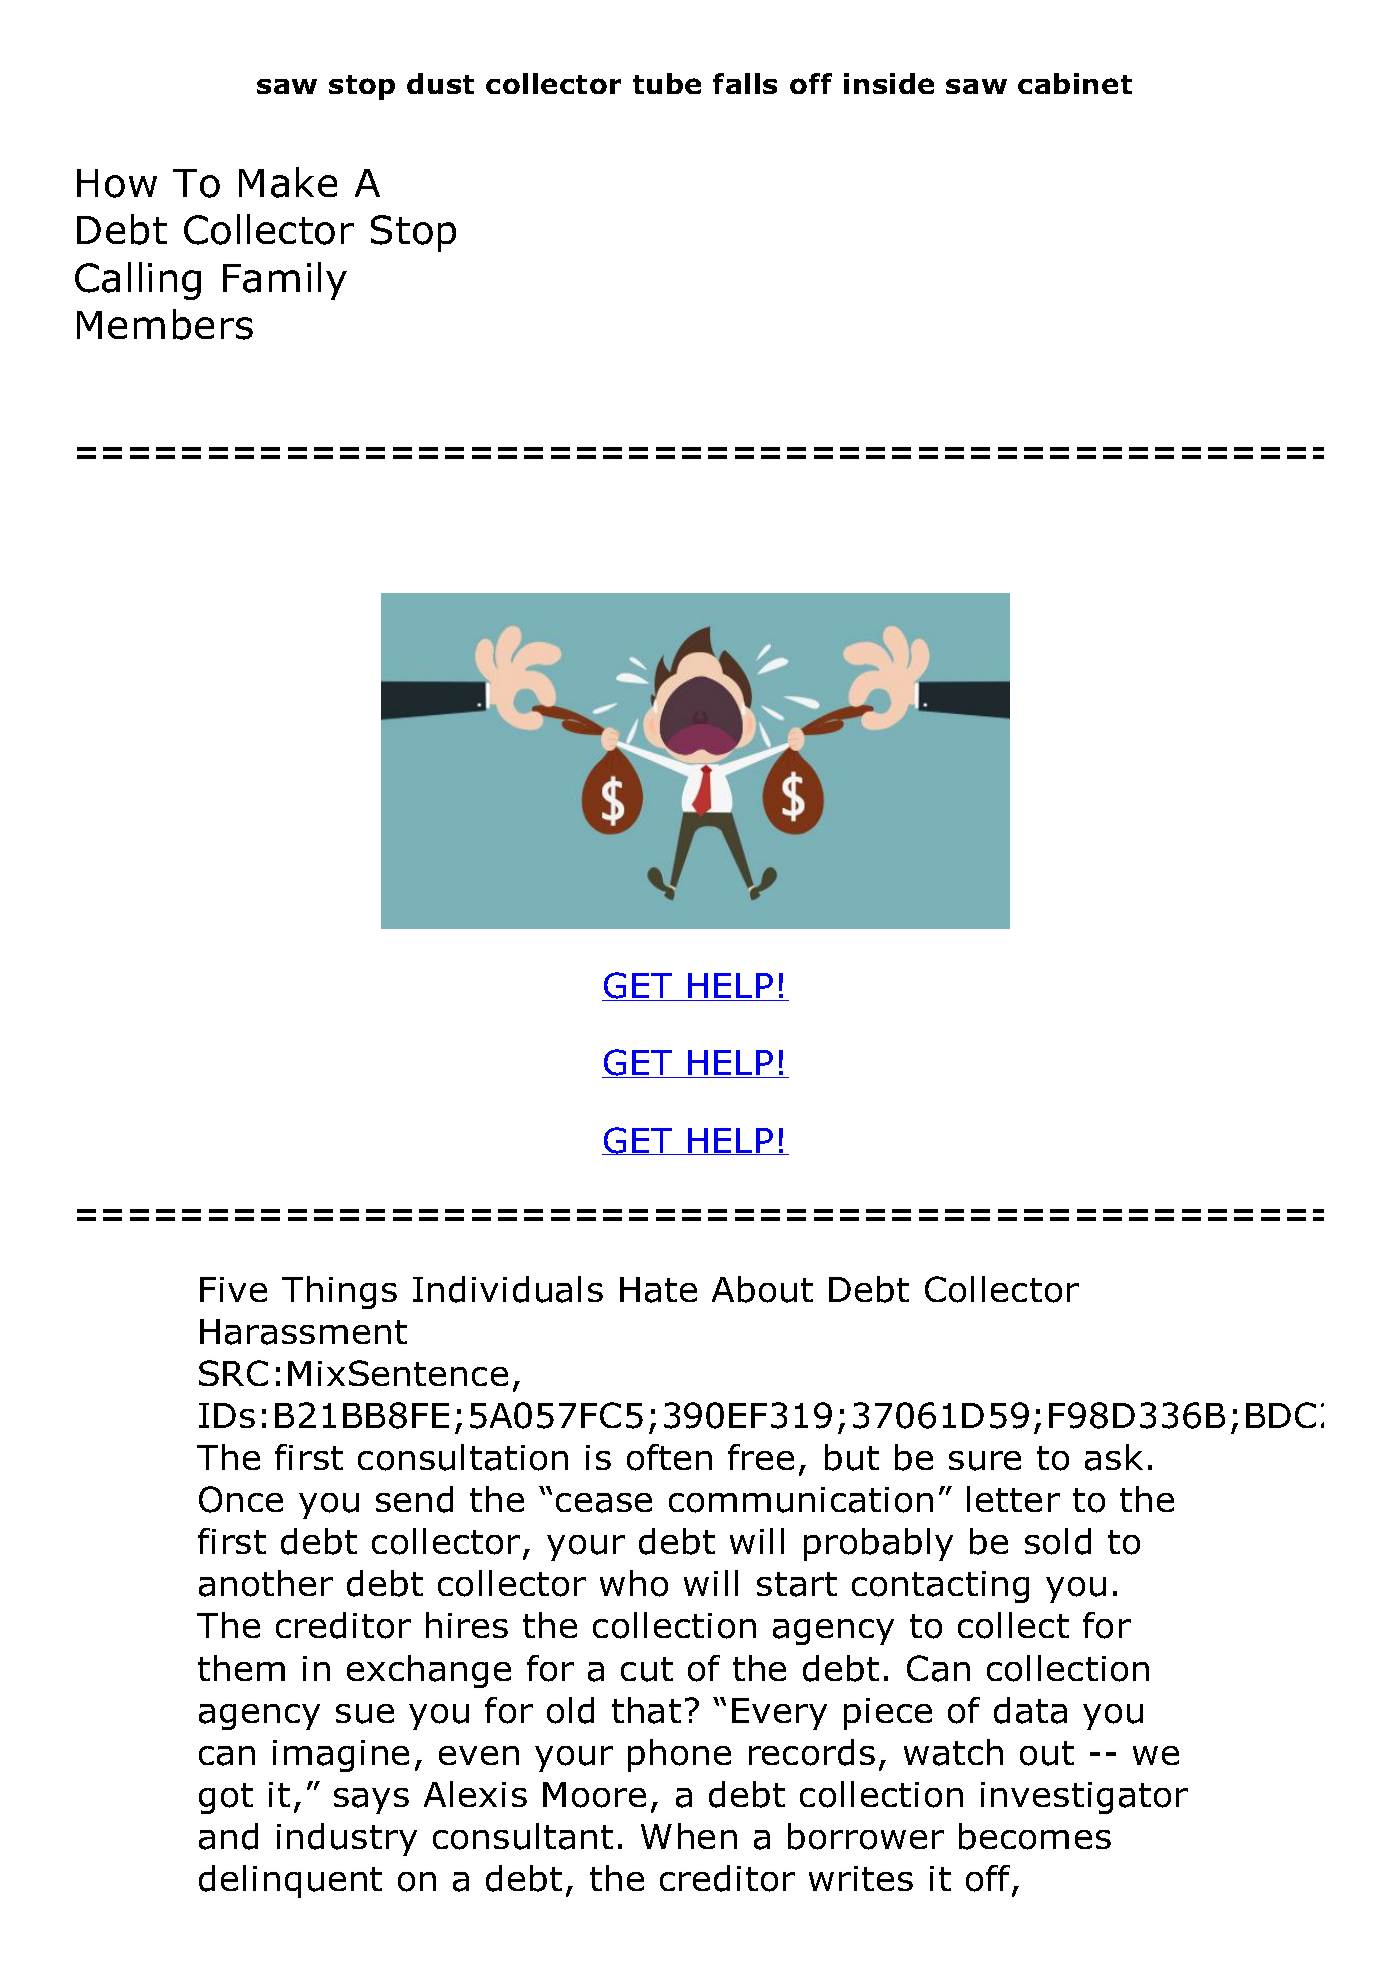  I want to click on Make, so click(288, 182).
